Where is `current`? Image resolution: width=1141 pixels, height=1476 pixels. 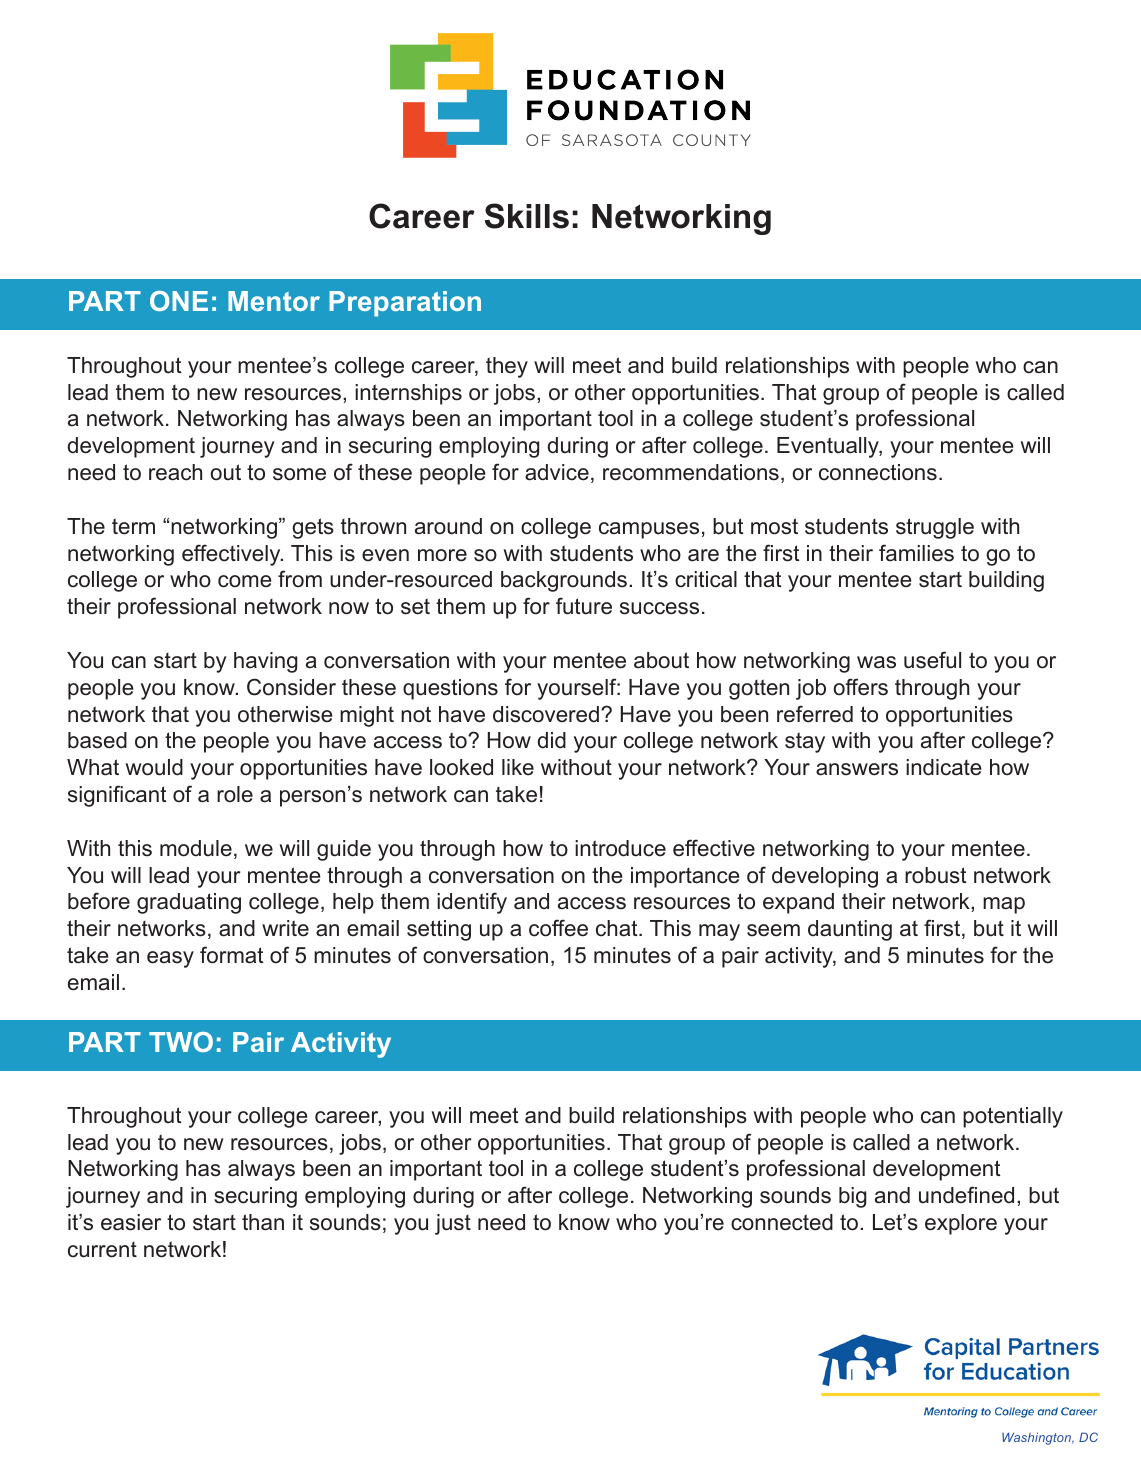
current is located at coordinates (102, 1250).
